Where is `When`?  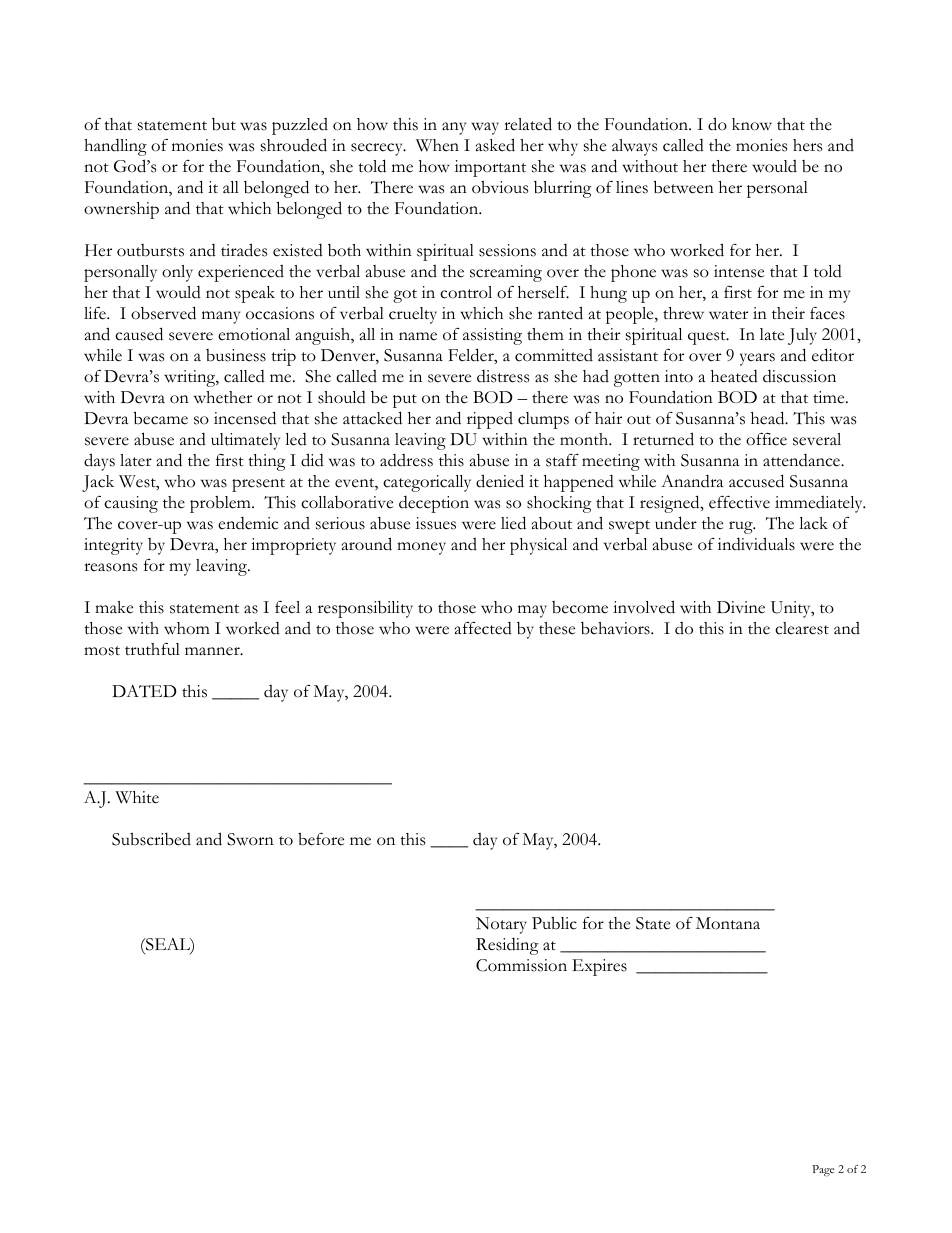 When is located at coordinates (437, 145).
